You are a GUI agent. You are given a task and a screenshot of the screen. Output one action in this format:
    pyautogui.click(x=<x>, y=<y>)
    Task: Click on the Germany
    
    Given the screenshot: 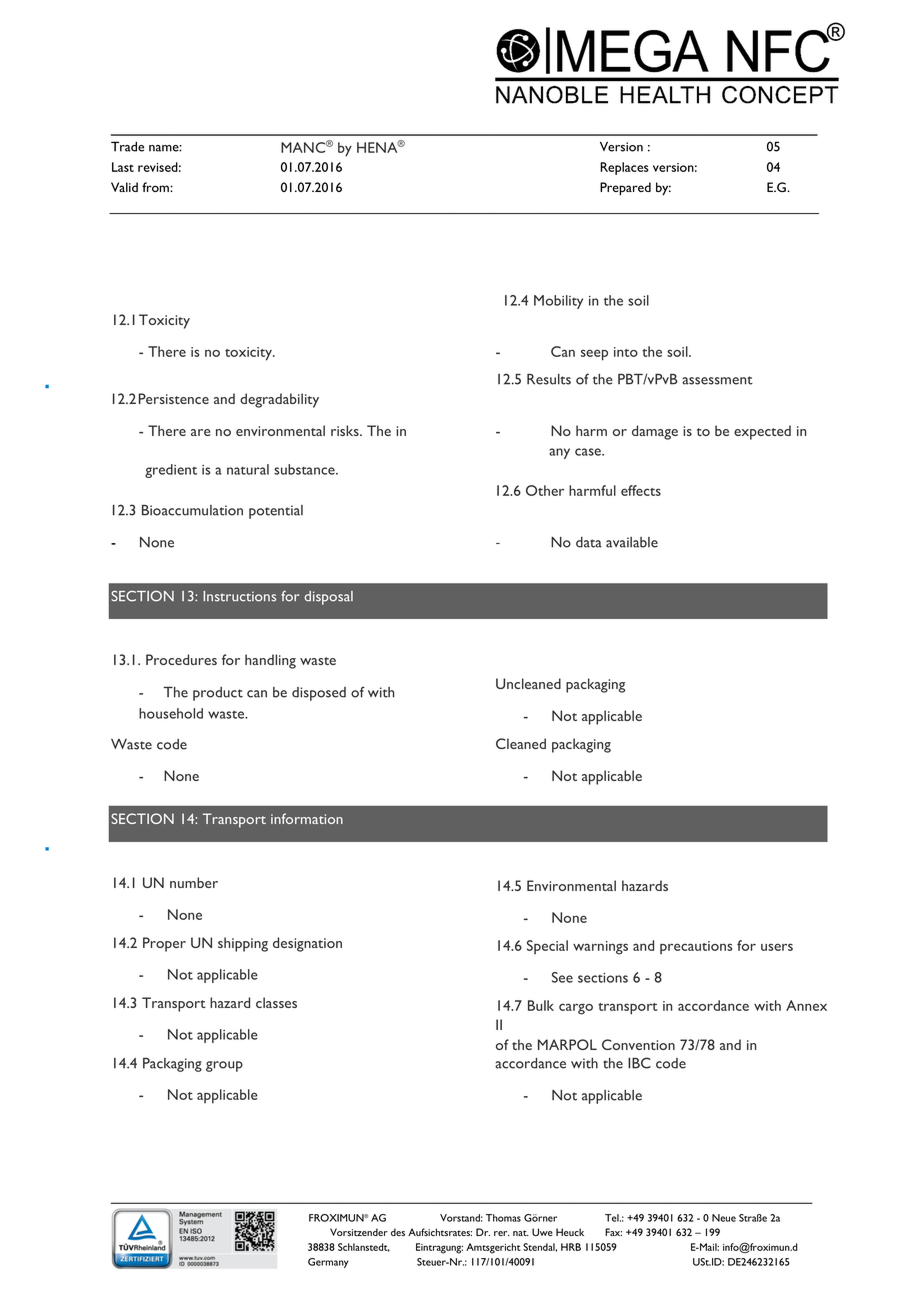 What is the action you would take?
    pyautogui.click(x=328, y=1263)
